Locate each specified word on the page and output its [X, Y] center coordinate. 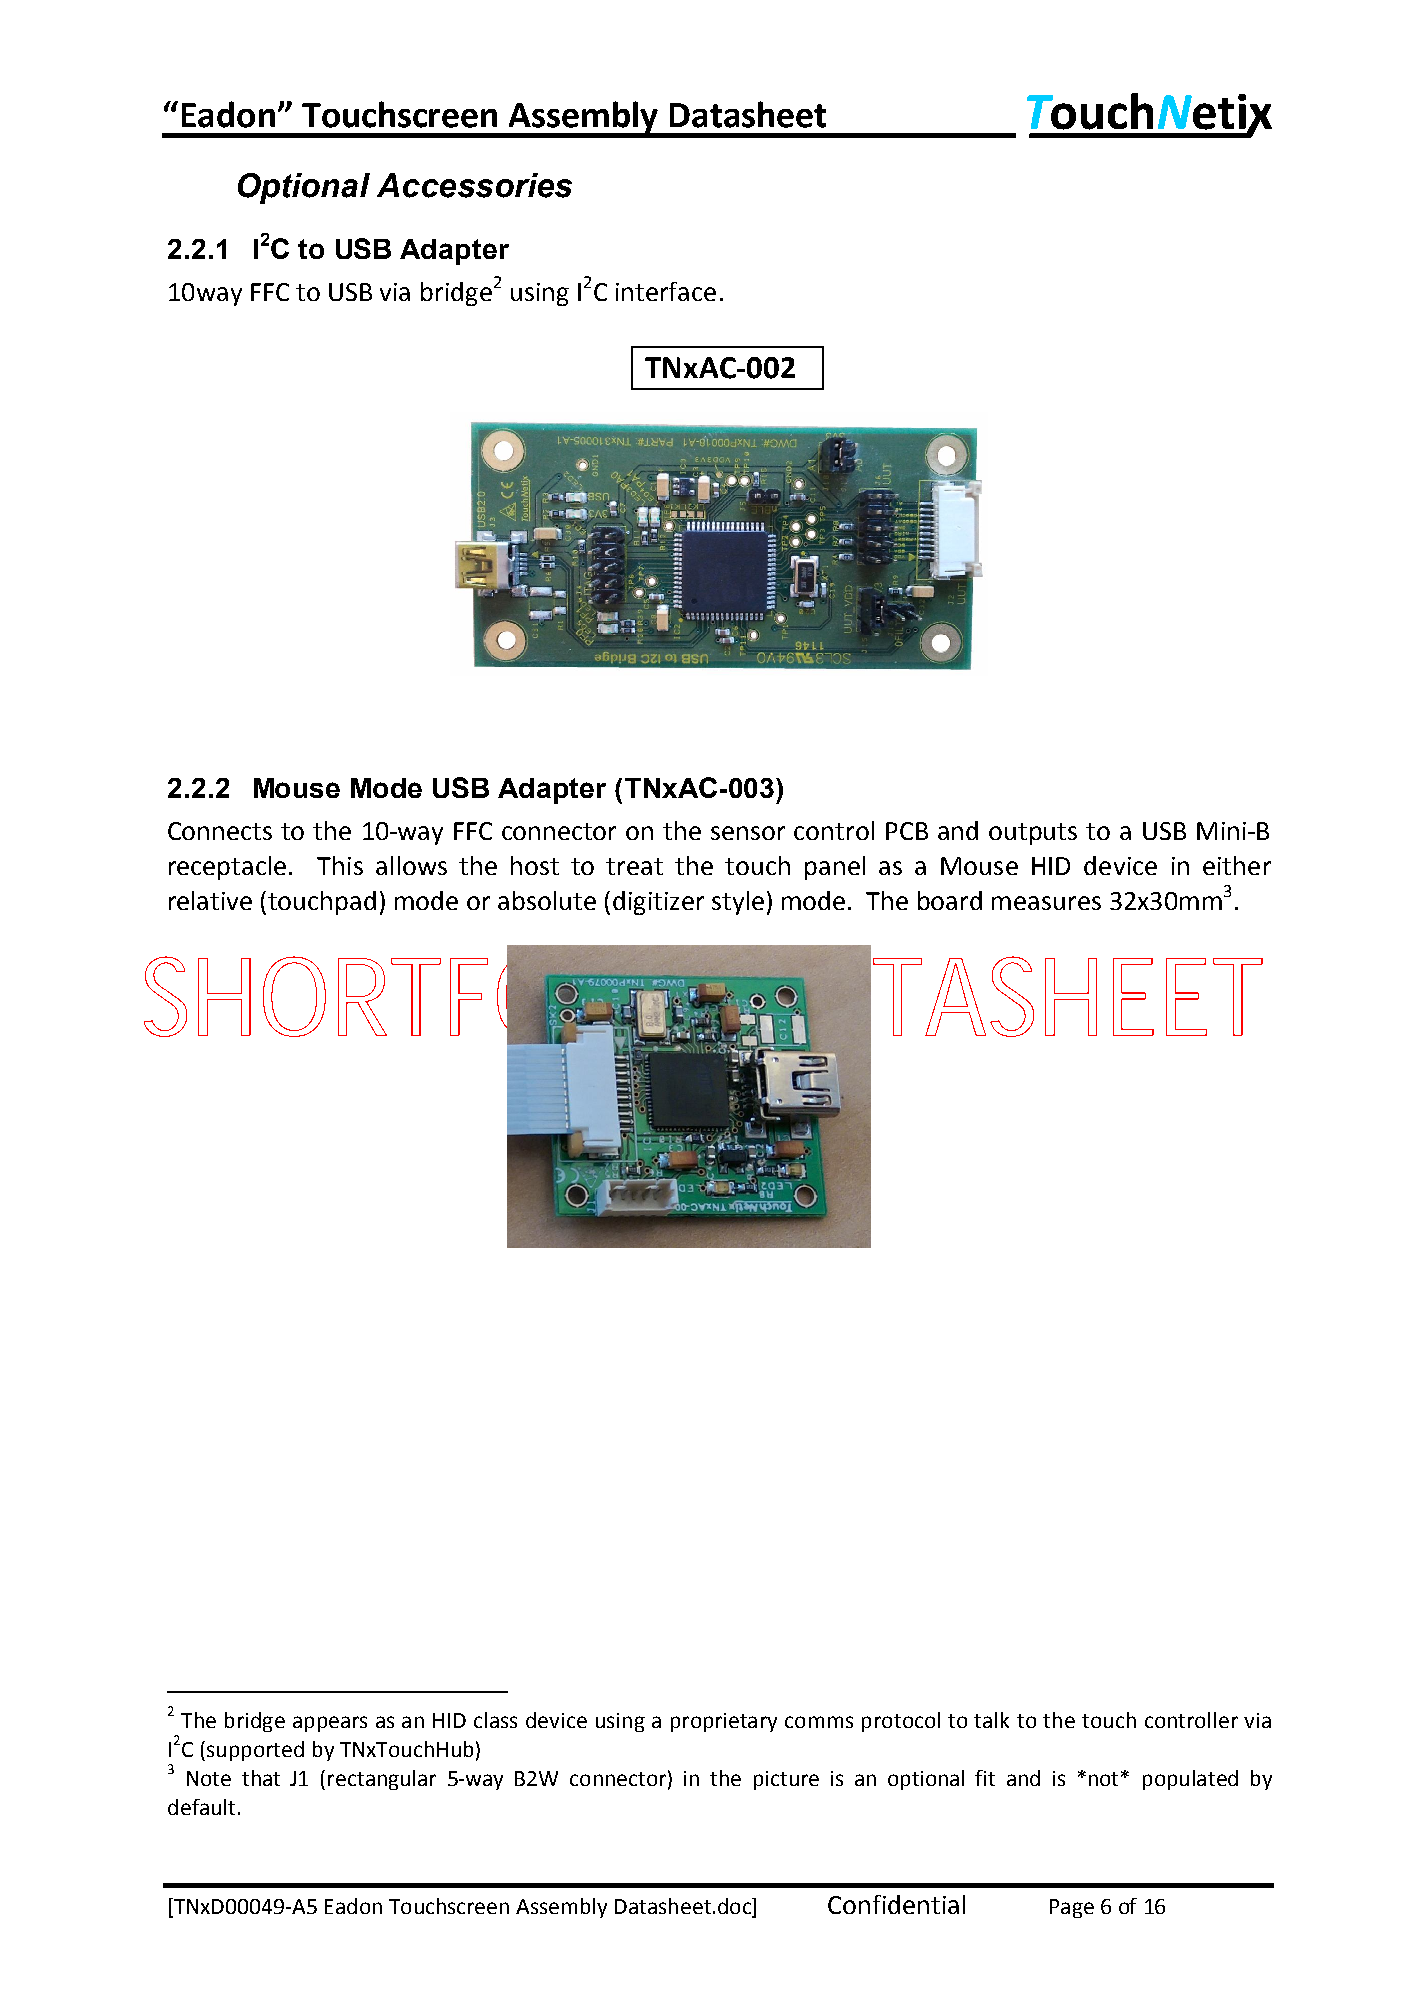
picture [786, 1780]
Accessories [474, 185]
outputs [1033, 834]
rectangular [382, 1780]
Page [1072, 1908]
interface [666, 291]
